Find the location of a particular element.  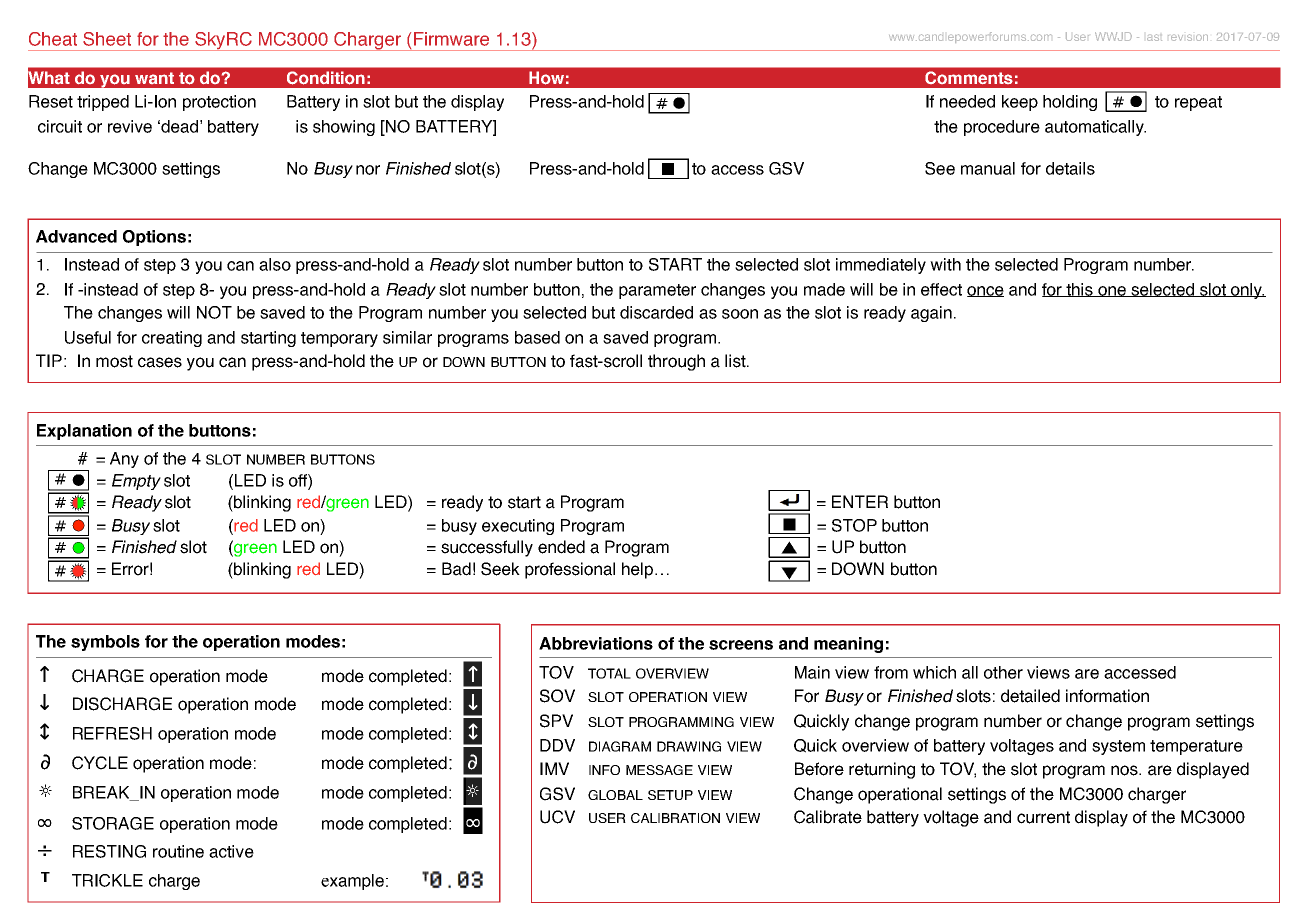

Firmware is located at coordinates (451, 39).
